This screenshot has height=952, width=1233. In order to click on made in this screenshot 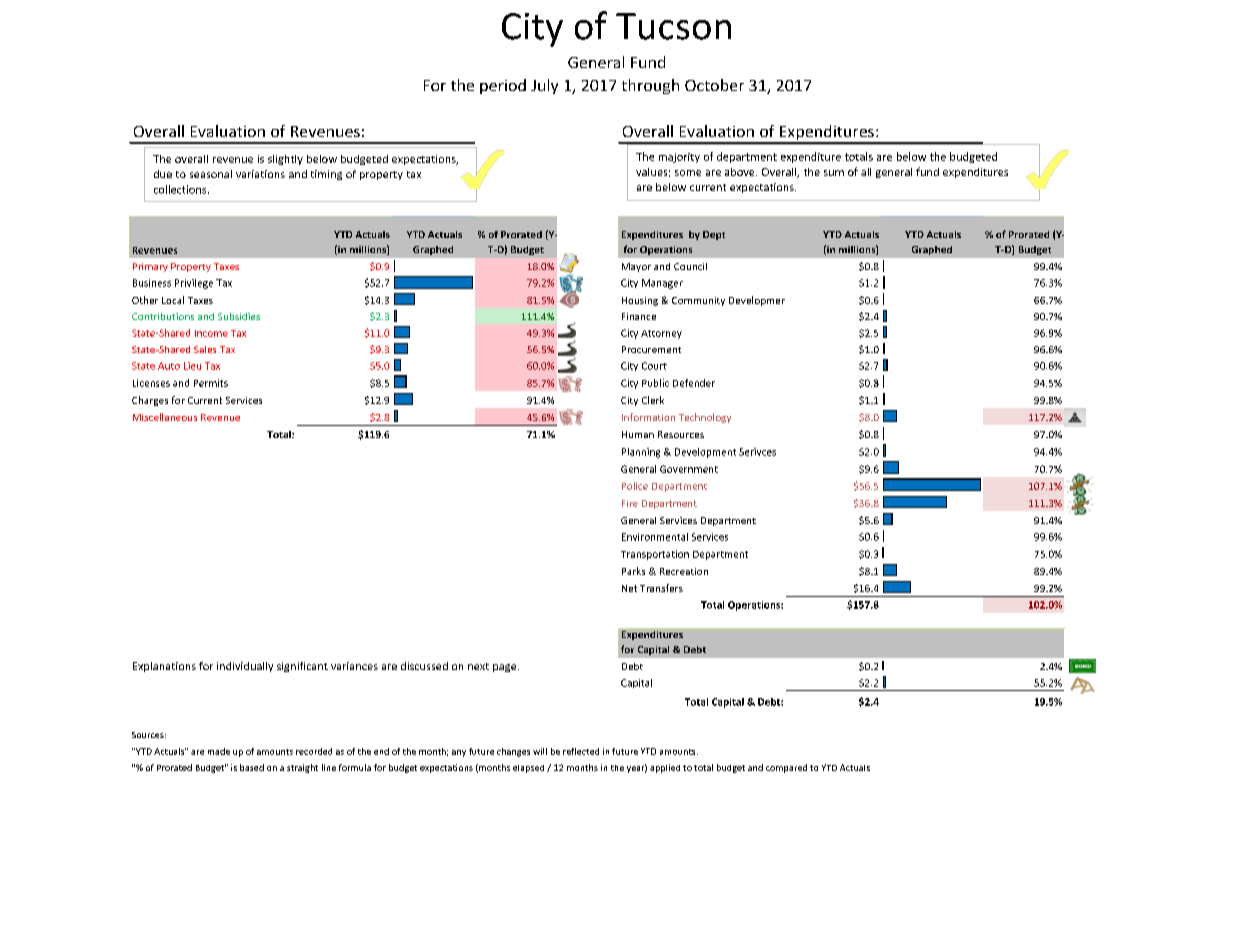, I will do `click(219, 751)`.
